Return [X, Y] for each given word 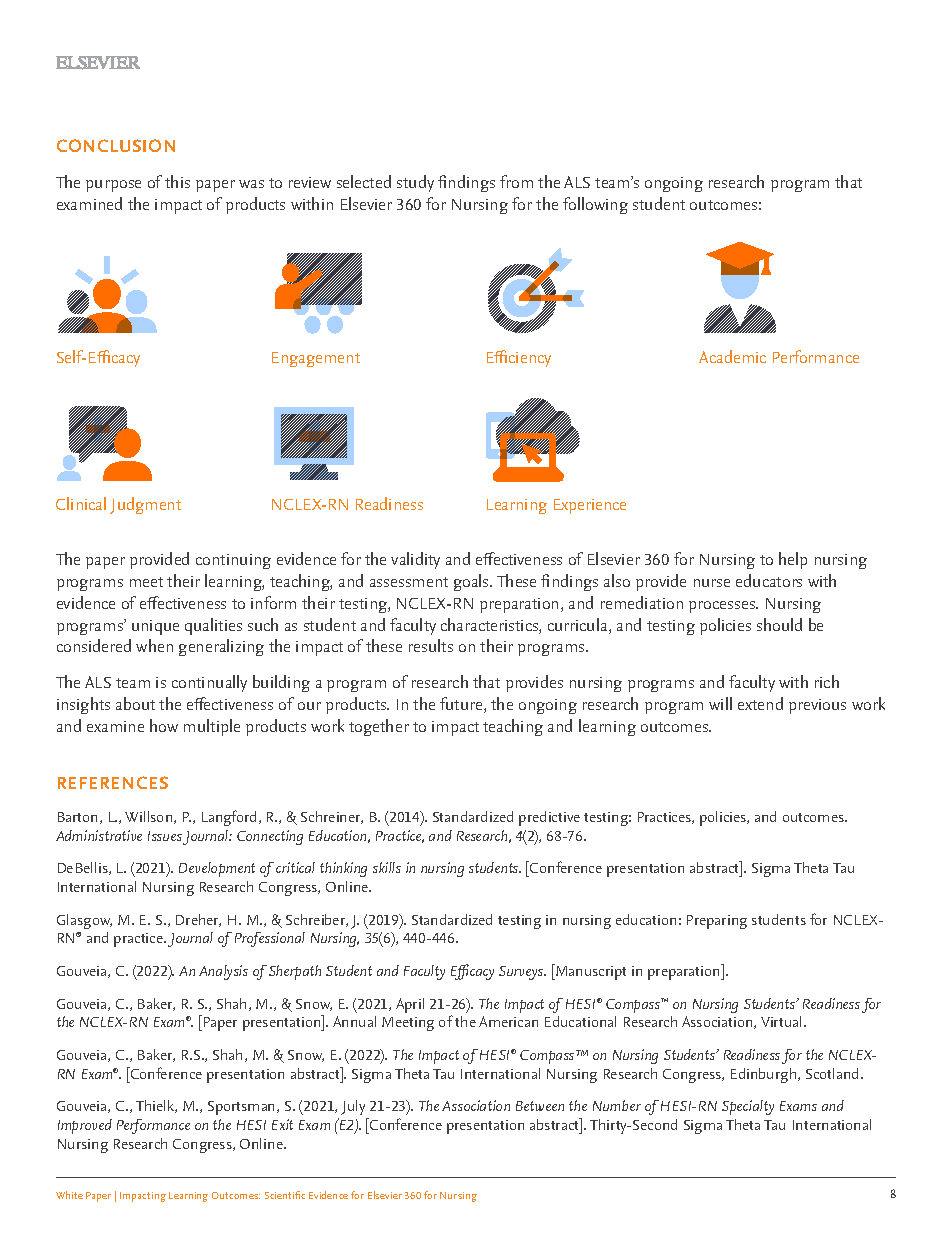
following [595, 205]
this [177, 181]
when [154, 645]
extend [760, 703]
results [431, 645]
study [415, 183]
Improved [85, 1126]
